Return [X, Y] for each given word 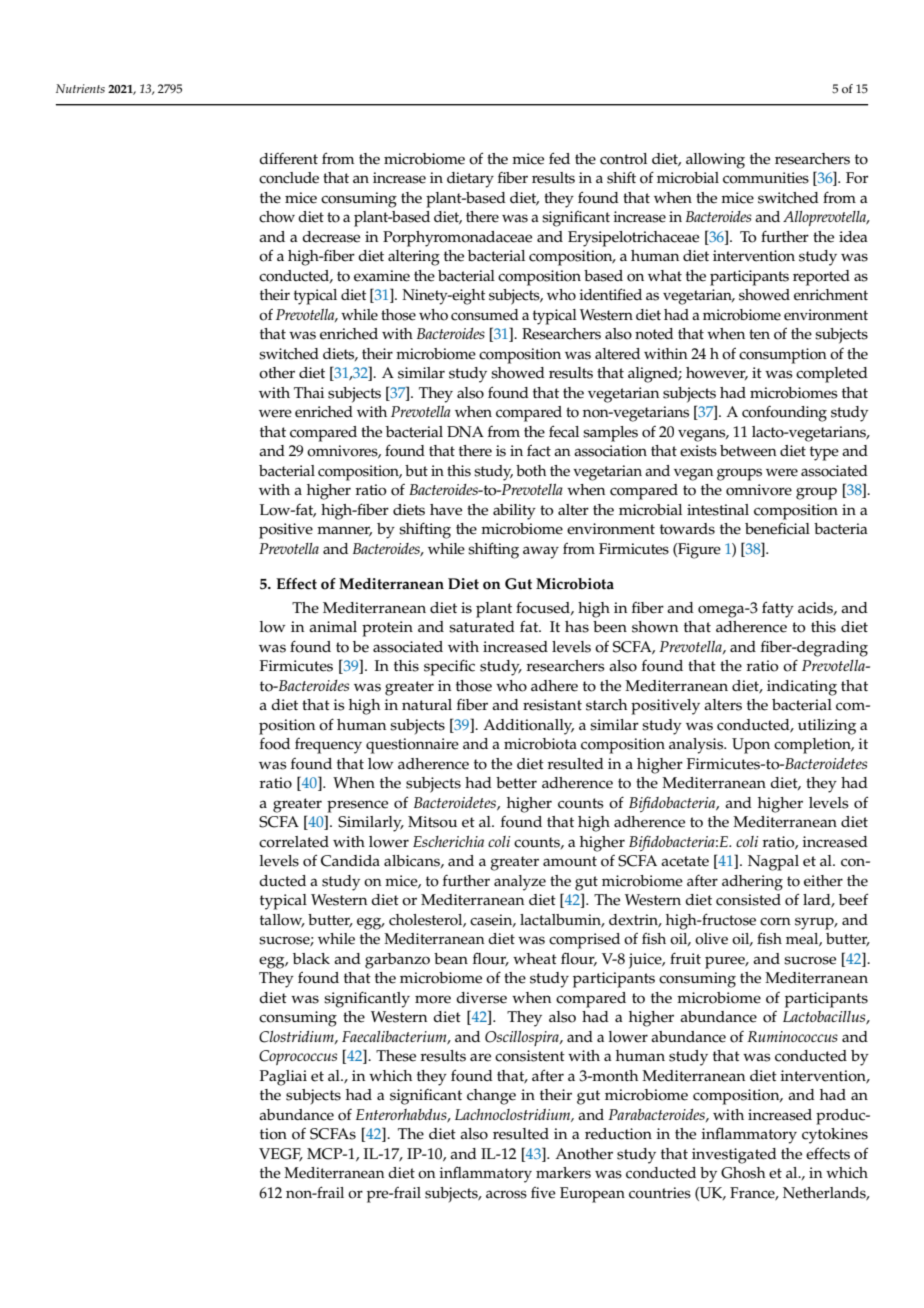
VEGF [281, 1155]
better [516, 783]
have [446, 510]
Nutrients [80, 88]
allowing [715, 161]
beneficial [777, 529]
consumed [485, 315]
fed [559, 158]
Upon [751, 746]
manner [344, 531]
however [717, 373]
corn [775, 921]
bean [451, 959]
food [275, 744]
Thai [309, 392]
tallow [282, 921]
